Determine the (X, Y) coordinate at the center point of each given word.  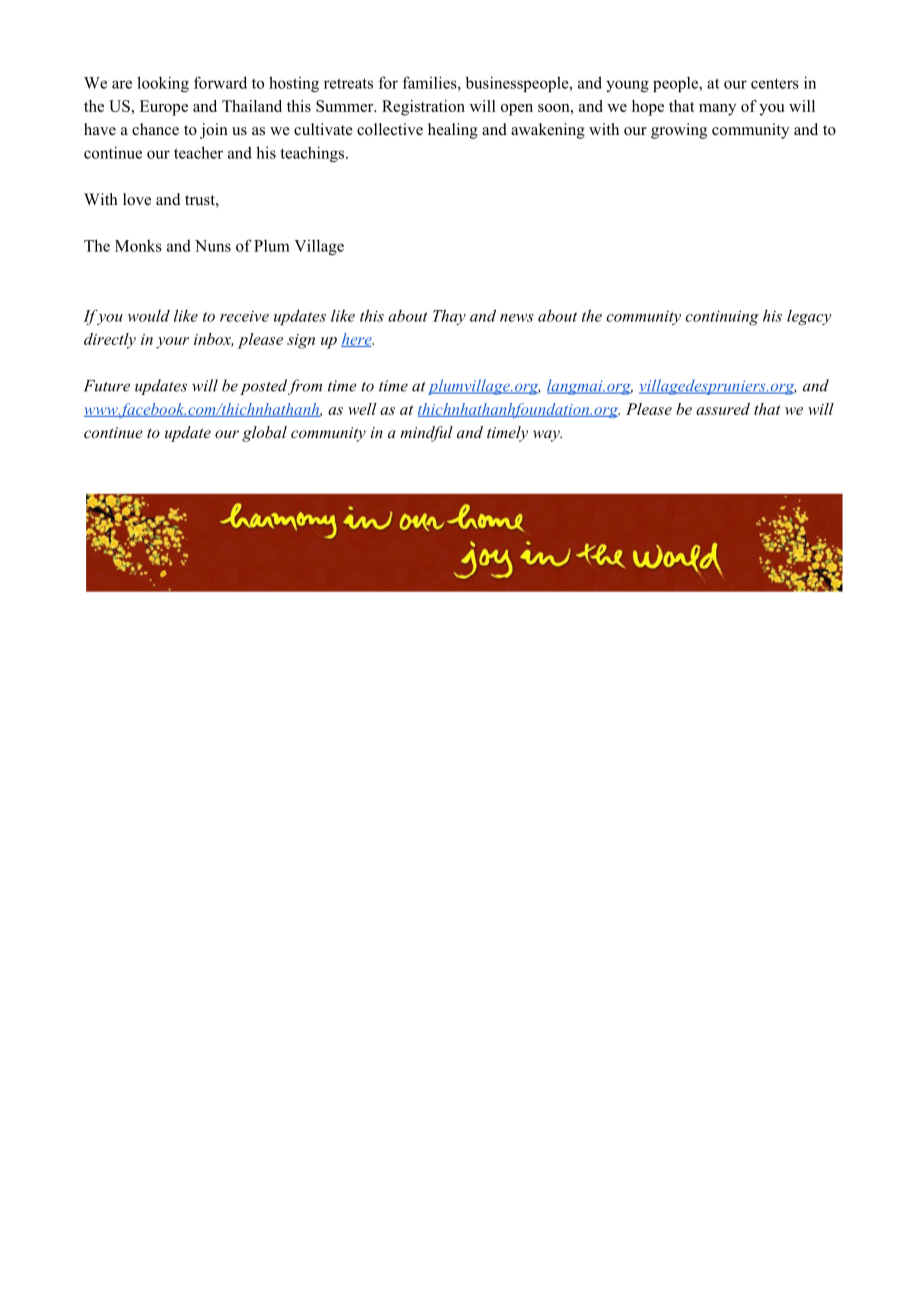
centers (775, 83)
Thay (449, 317)
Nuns (213, 246)
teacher (198, 152)
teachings (313, 154)
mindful (426, 434)
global (264, 434)
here (357, 340)
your (172, 343)
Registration (423, 108)
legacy (809, 317)
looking (163, 84)
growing (679, 131)
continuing (722, 317)
